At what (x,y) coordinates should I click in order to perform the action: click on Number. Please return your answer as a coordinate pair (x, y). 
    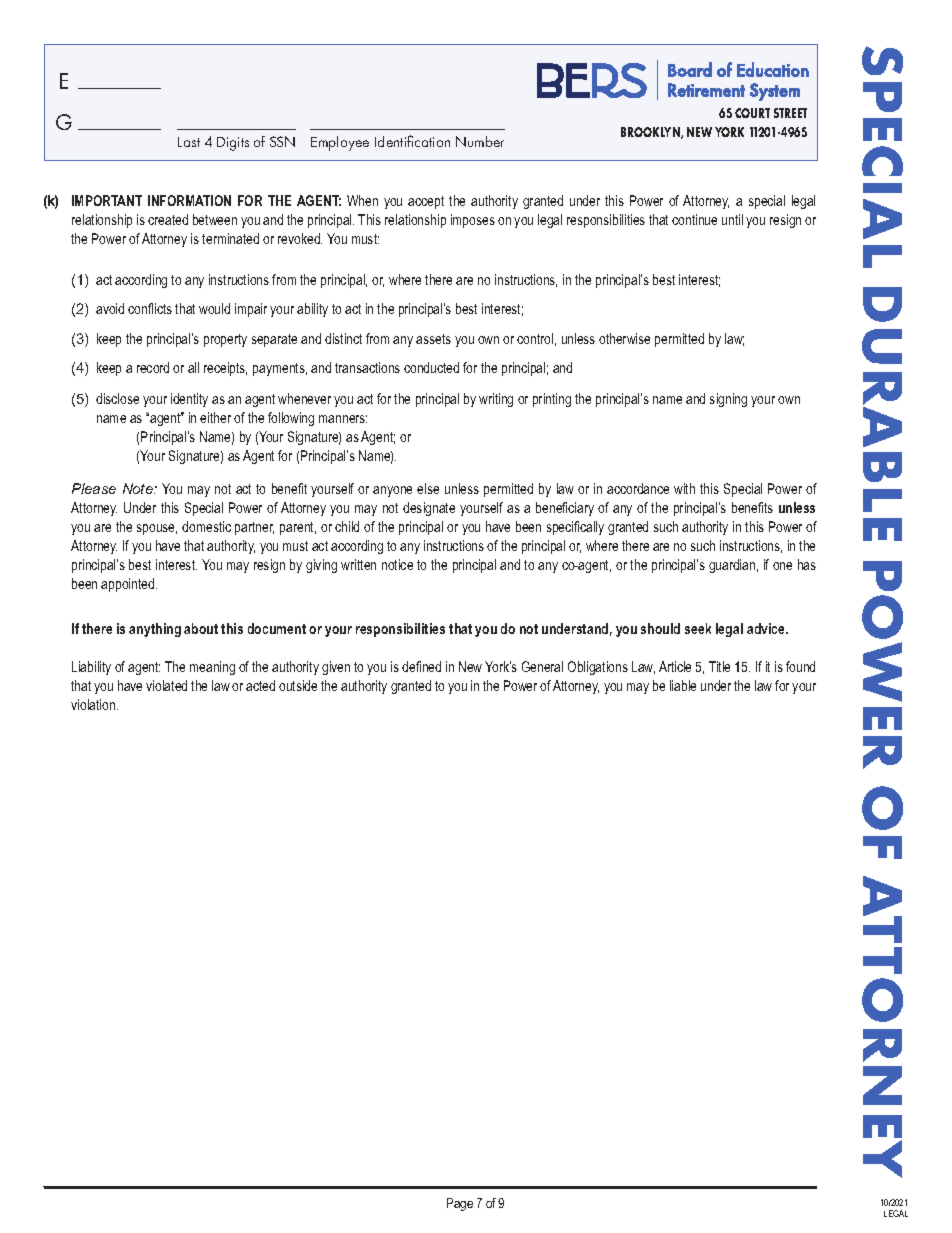
    Looking at the image, I should click on (480, 141).
